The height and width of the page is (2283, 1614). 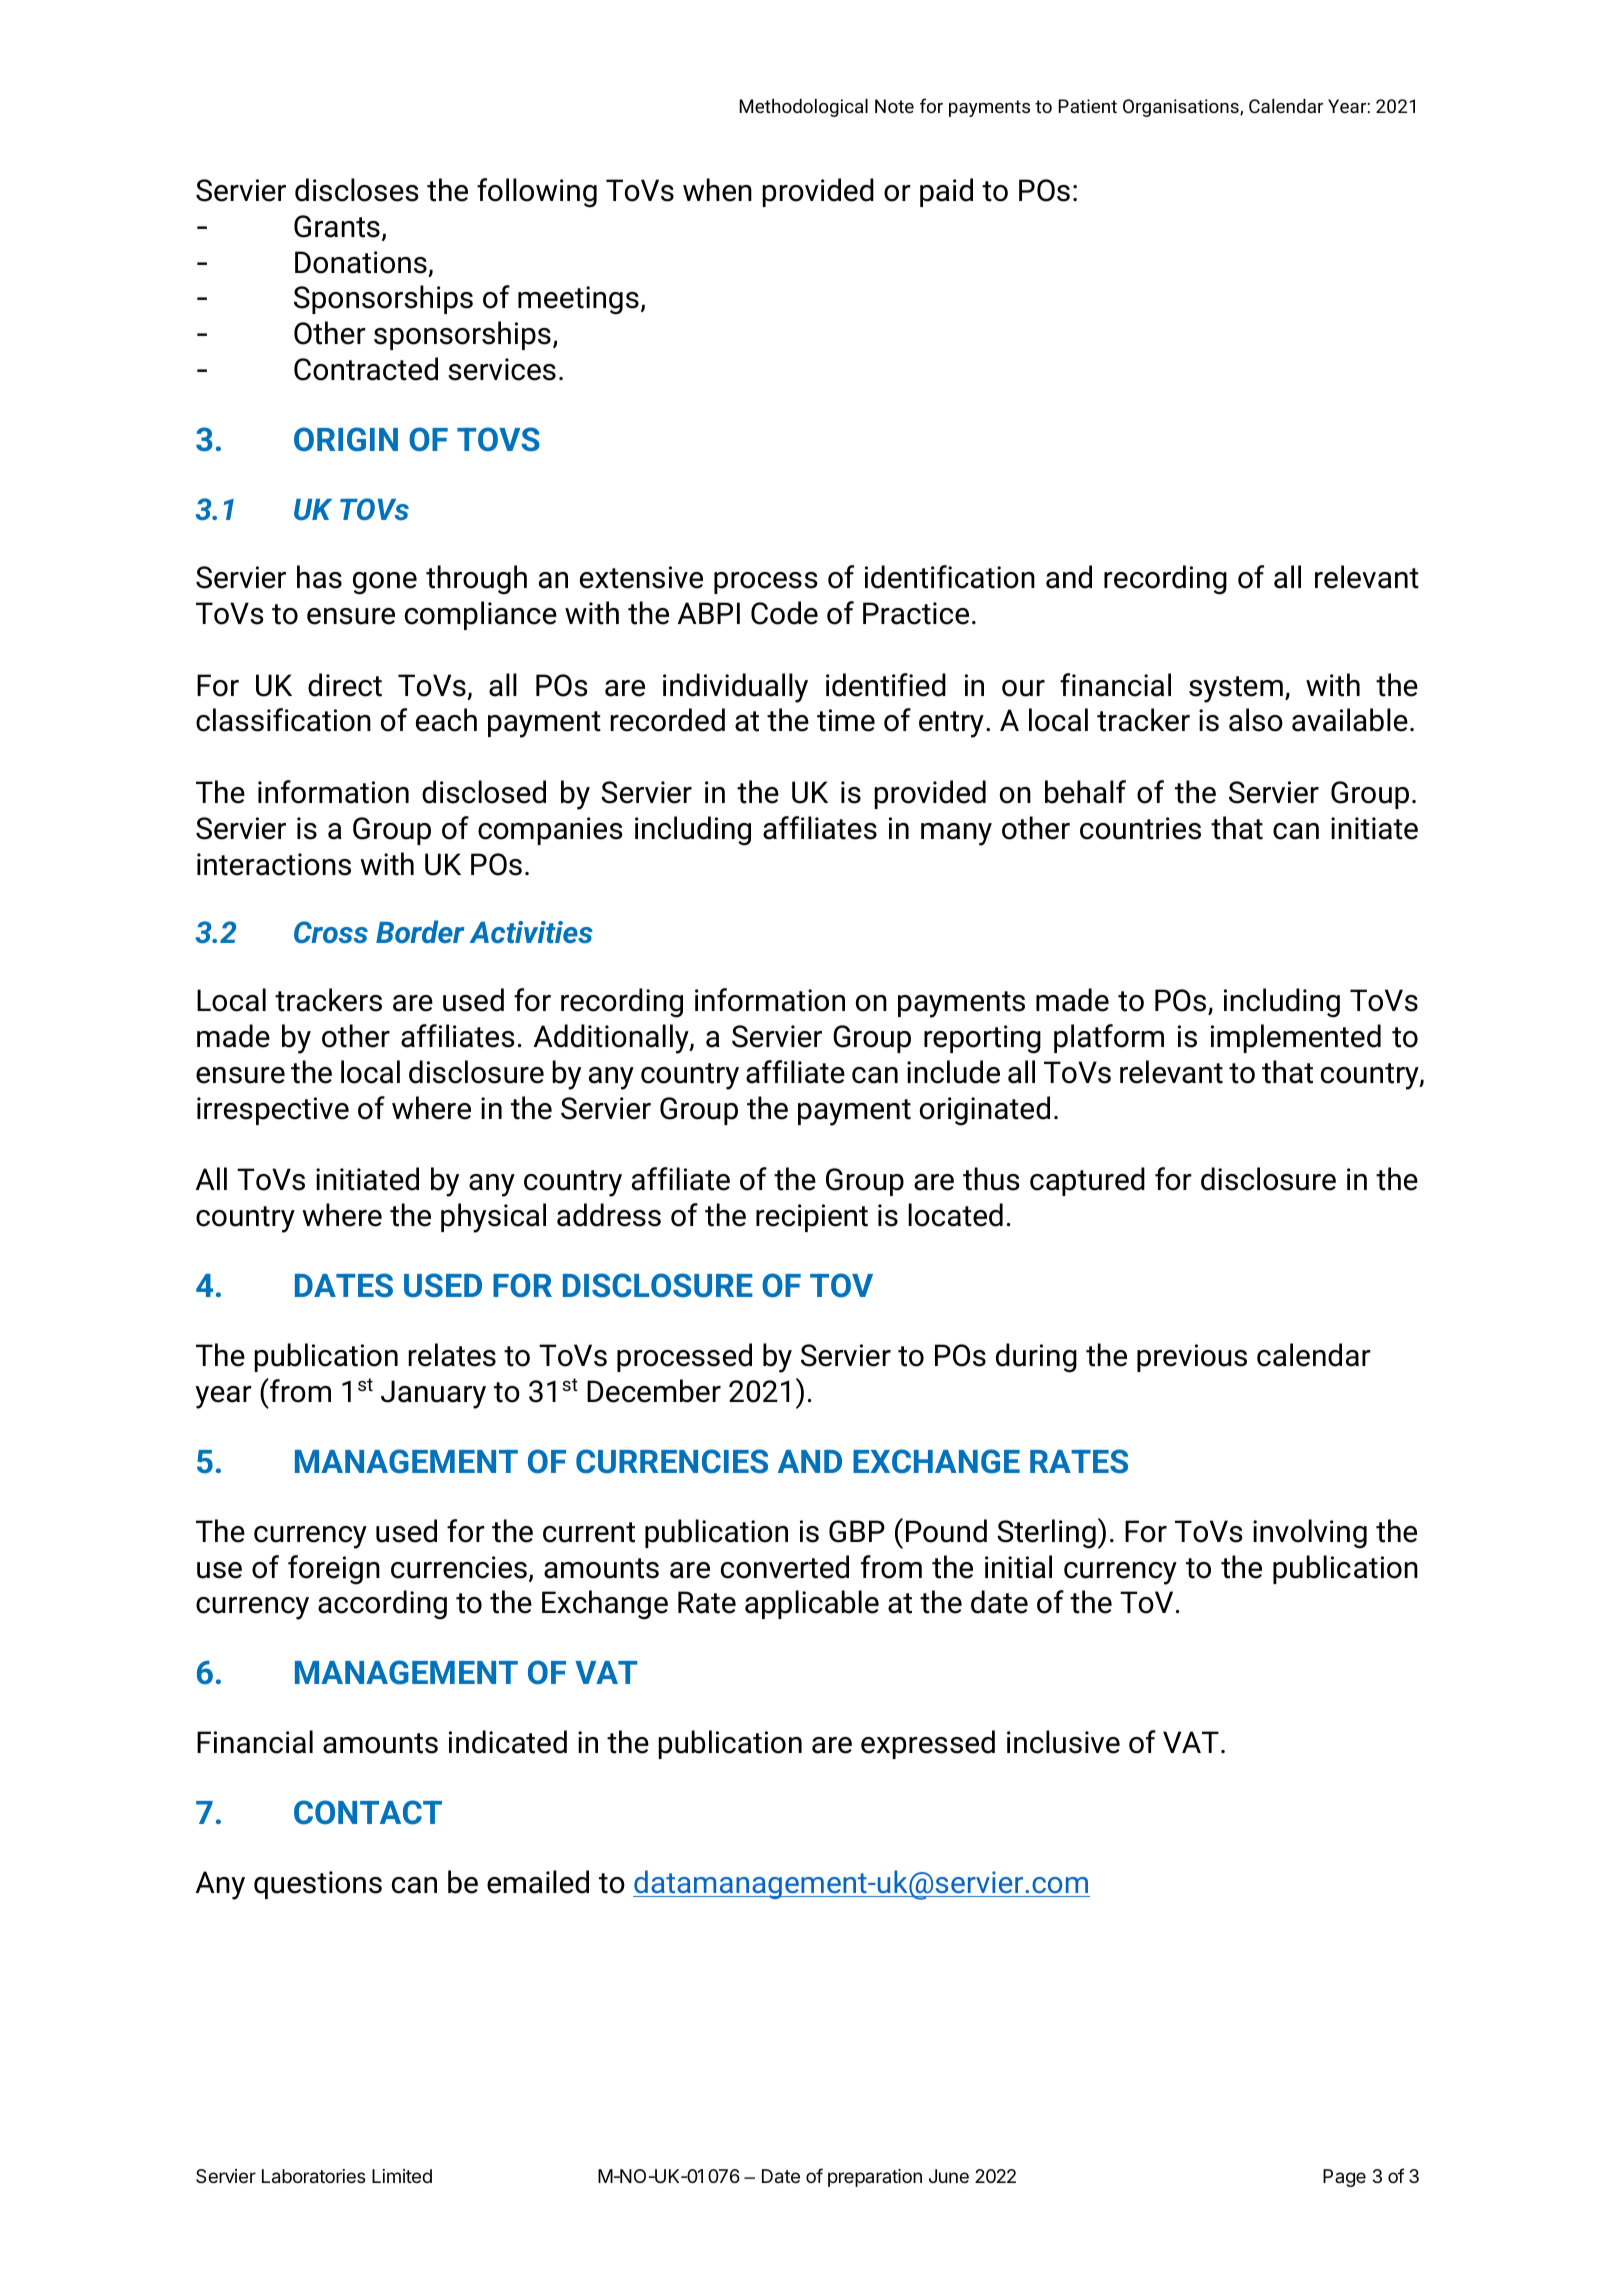 What do you see at coordinates (402, 2176) in the page?
I see `Limited` at bounding box center [402, 2176].
